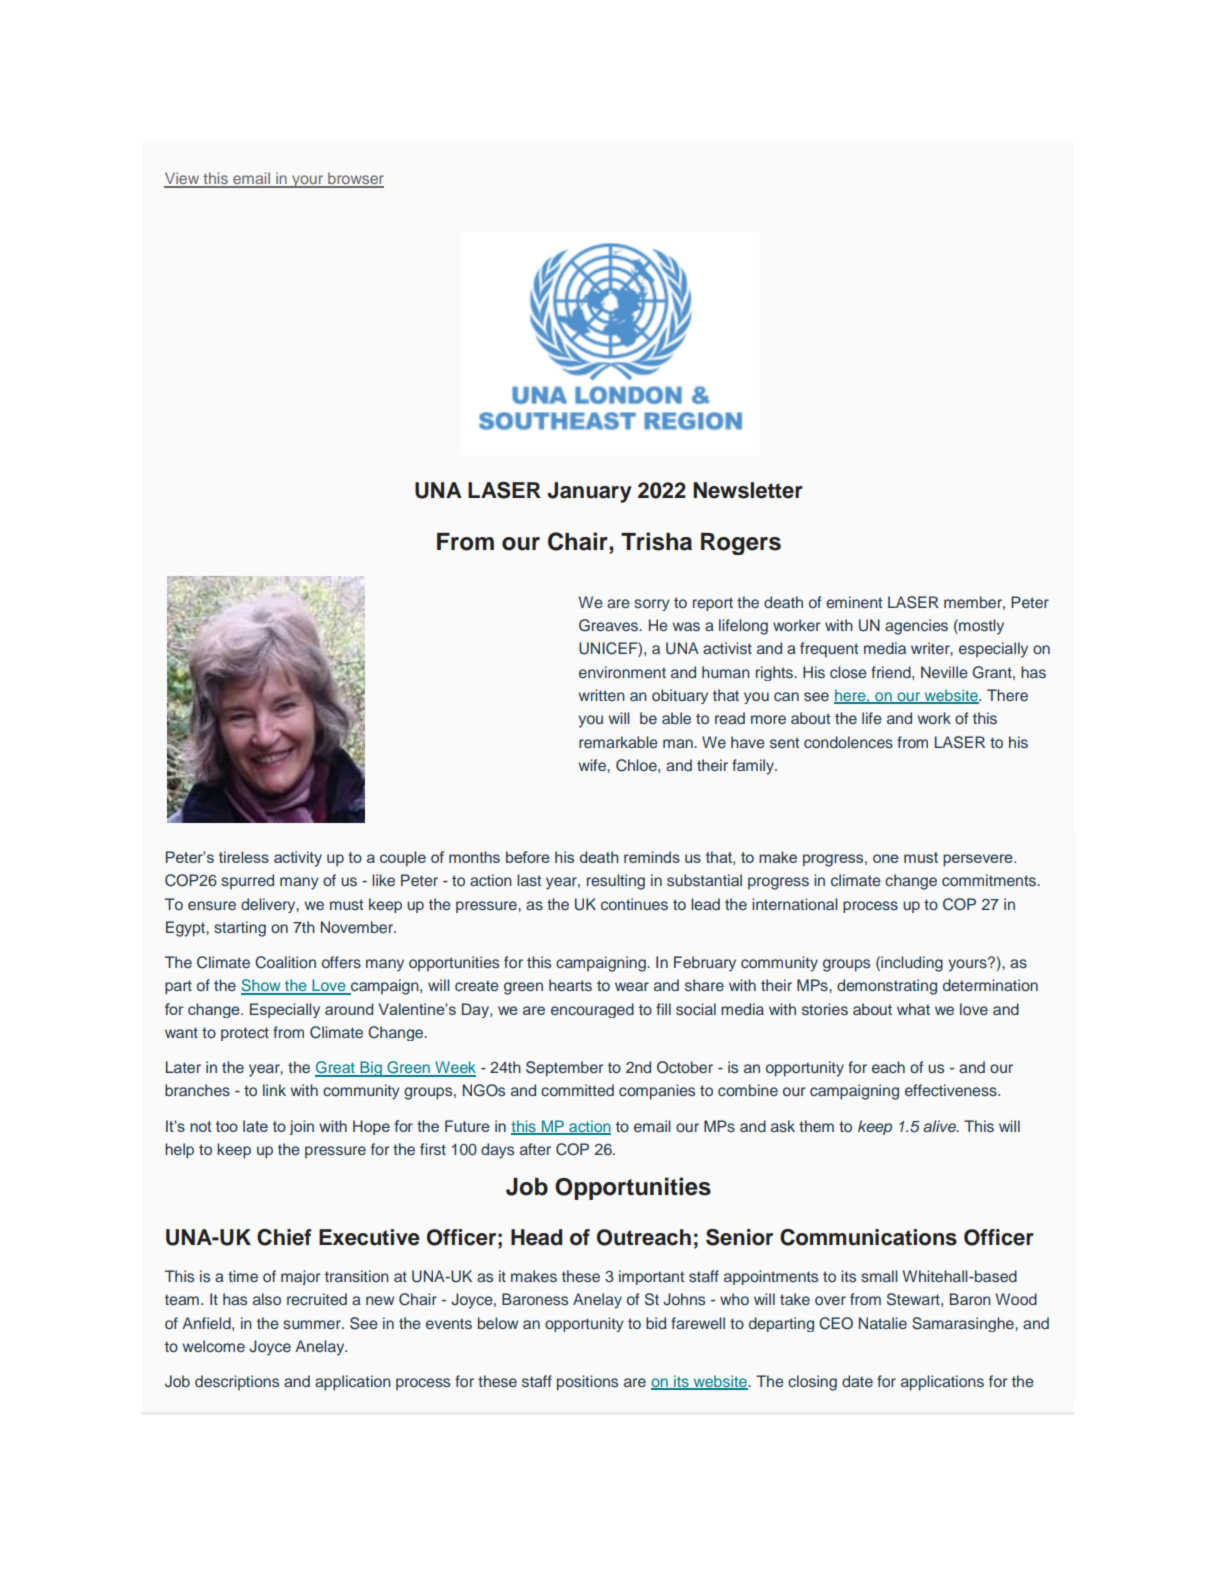 This image has height=1575, width=1217. Describe the element at coordinates (748, 490) in the image. I see `Newsletter` at that location.
